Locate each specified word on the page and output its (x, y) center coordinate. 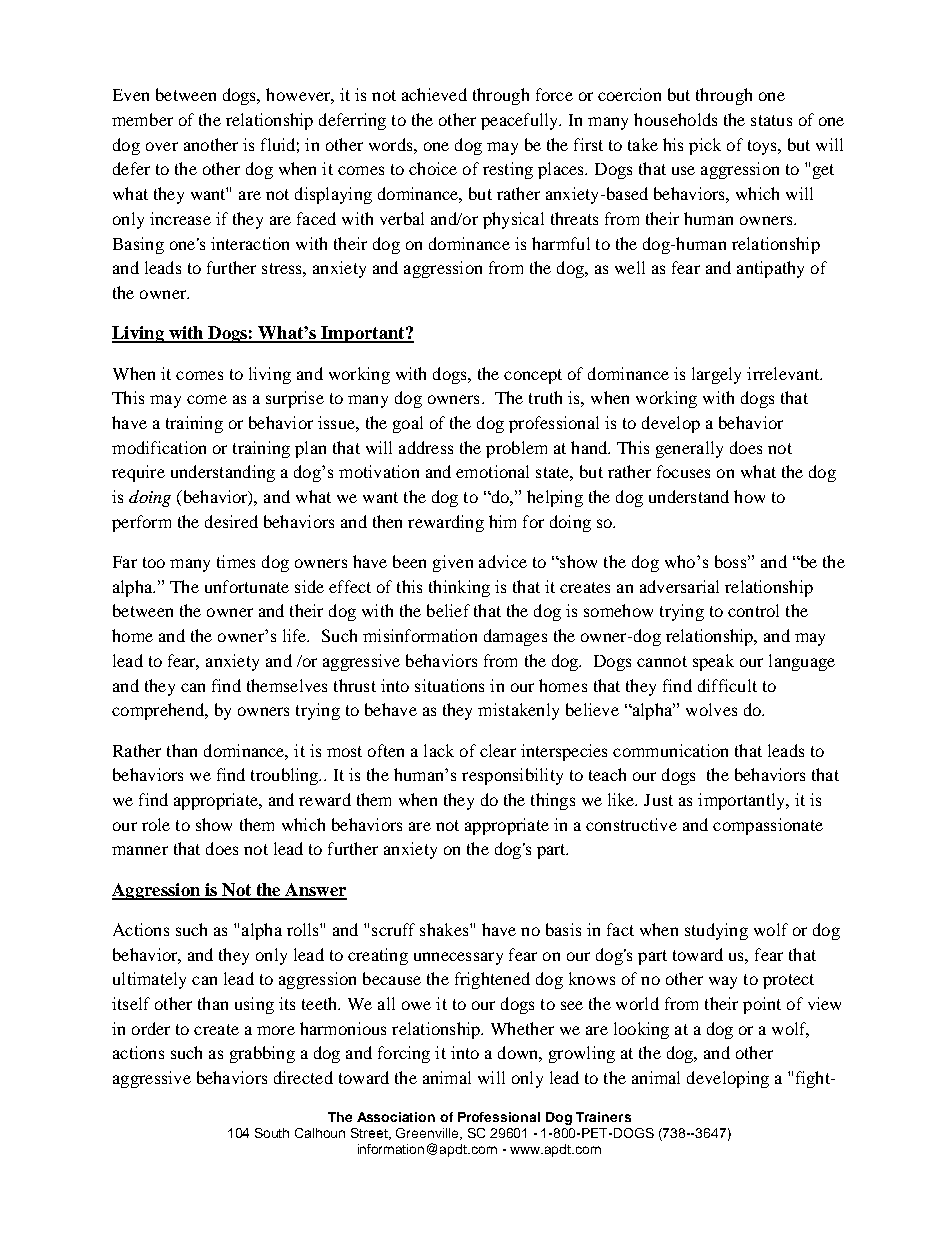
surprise (295, 399)
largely (716, 375)
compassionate (768, 826)
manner (140, 850)
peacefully (521, 121)
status (771, 120)
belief (448, 610)
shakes (445, 929)
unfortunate (247, 586)
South (272, 1133)
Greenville (428, 1134)
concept (533, 376)
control (753, 610)
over (162, 146)
